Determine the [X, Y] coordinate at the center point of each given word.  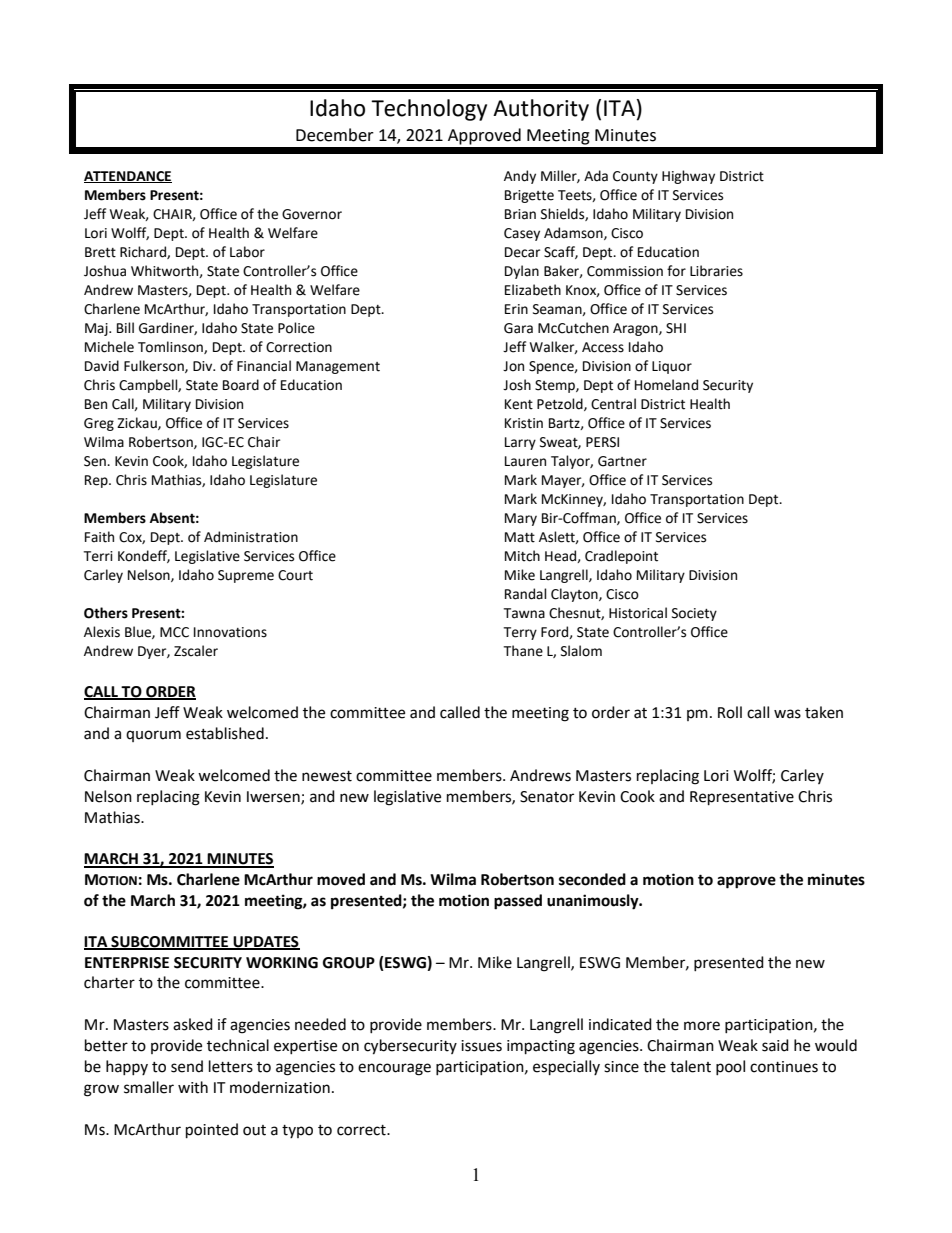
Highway [688, 177]
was [787, 714]
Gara [518, 328]
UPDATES [266, 942]
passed [518, 902]
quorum [153, 736]
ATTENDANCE [128, 177]
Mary [521, 519]
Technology [429, 110]
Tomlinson [171, 347]
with [193, 1087]
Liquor [672, 367]
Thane [523, 651]
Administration [251, 537]
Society [694, 614]
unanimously [594, 902]
